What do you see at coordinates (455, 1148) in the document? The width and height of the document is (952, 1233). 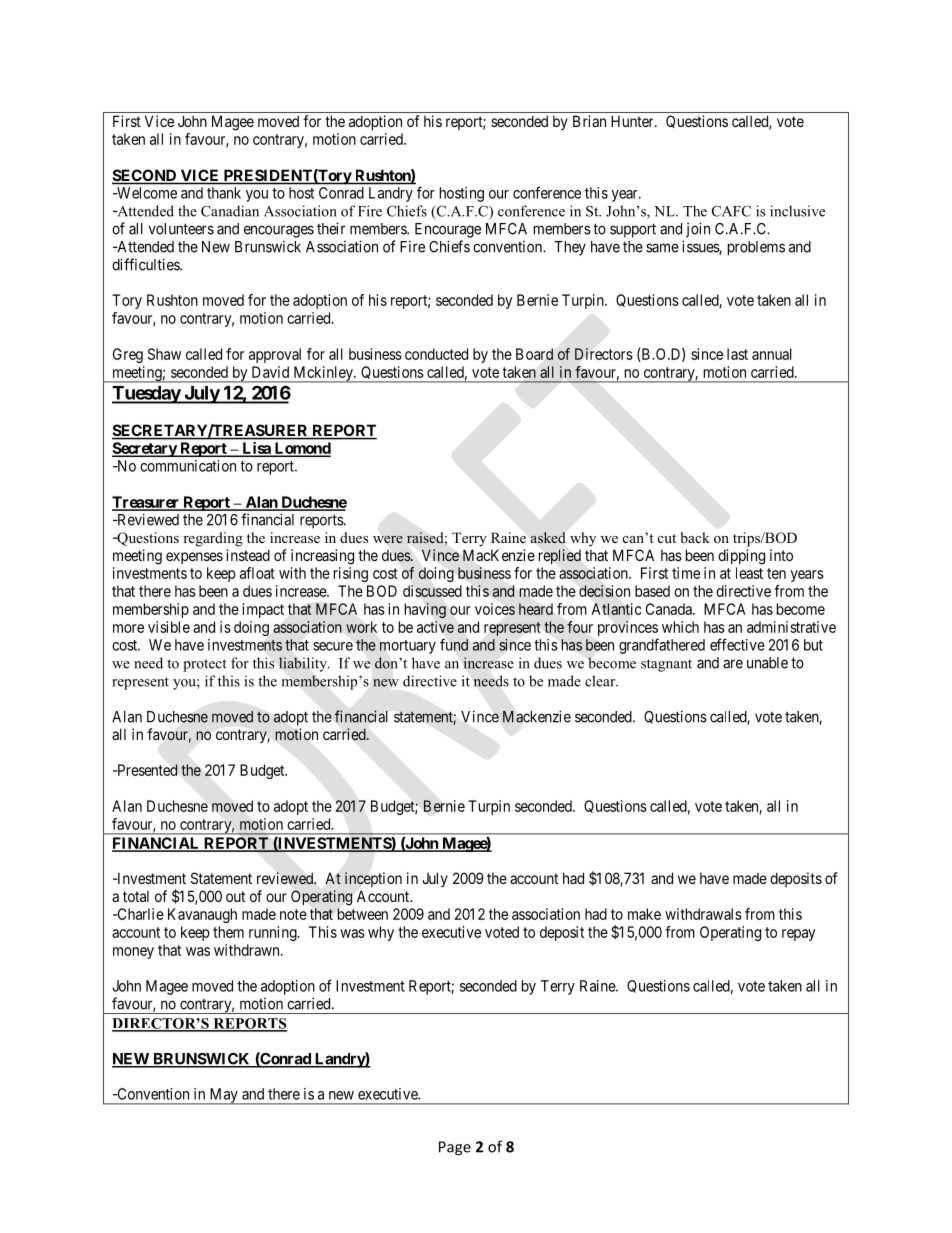 I see `Page` at bounding box center [455, 1148].
